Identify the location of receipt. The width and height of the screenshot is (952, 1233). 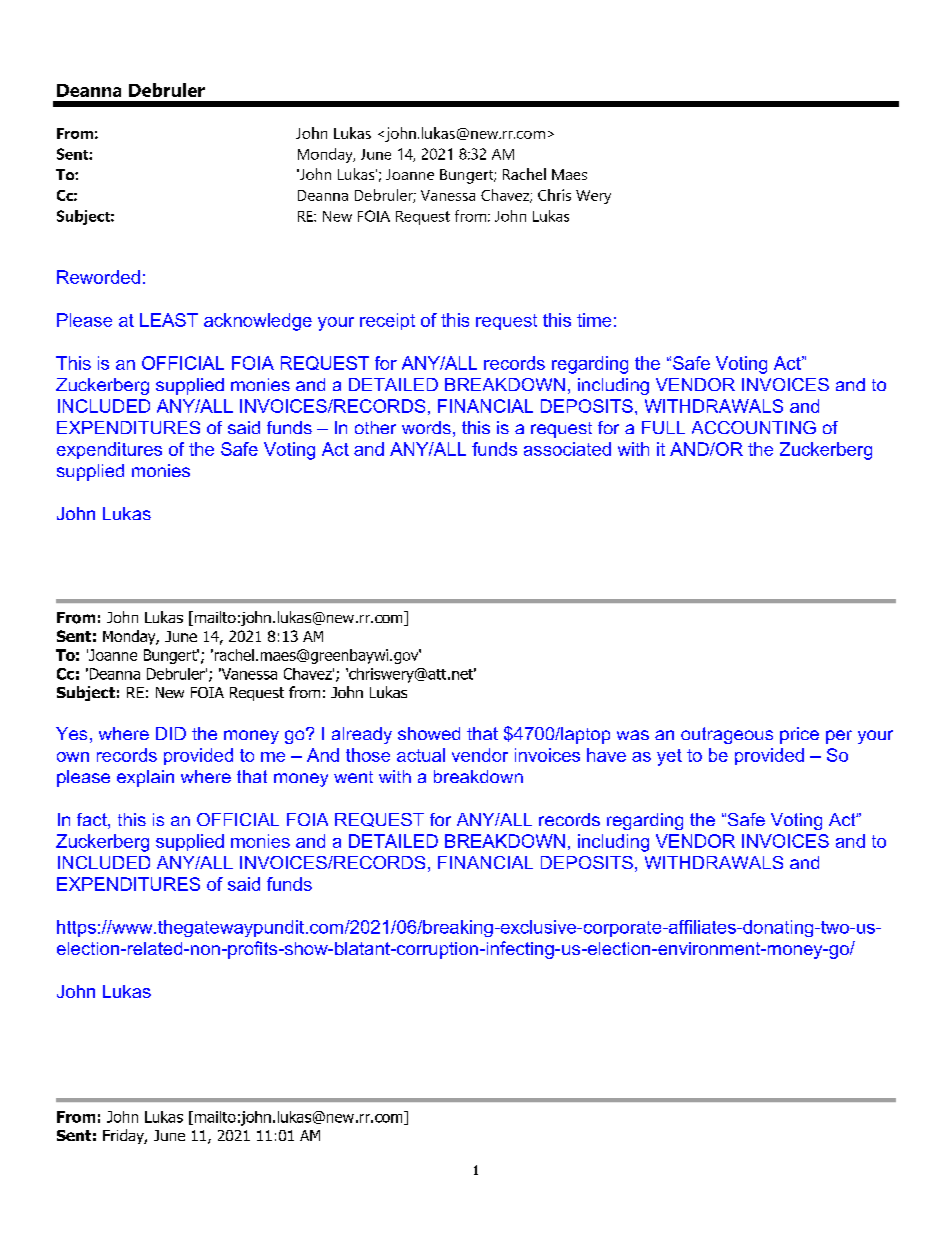
(387, 321).
